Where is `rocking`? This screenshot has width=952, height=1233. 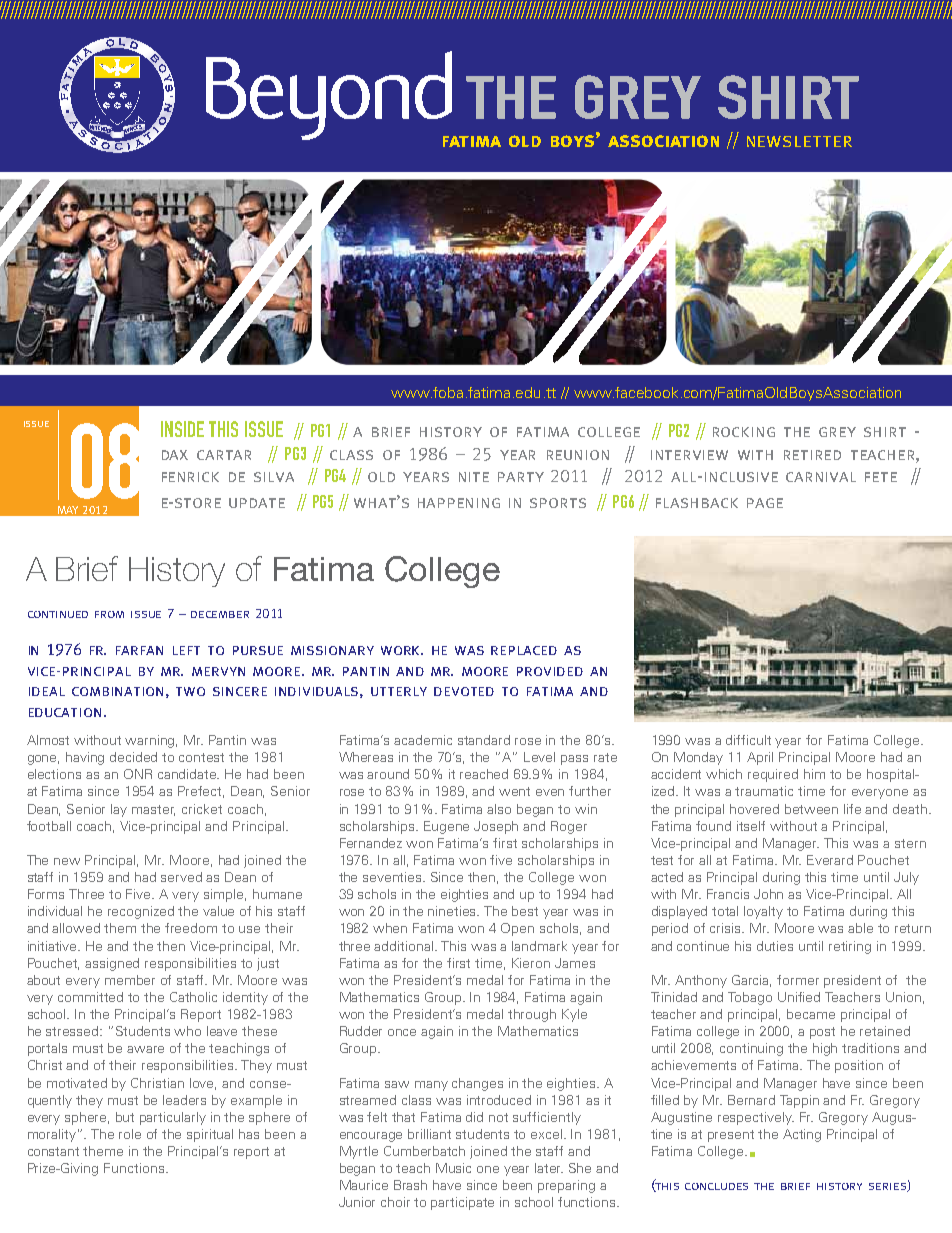
rocking is located at coordinates (744, 432).
